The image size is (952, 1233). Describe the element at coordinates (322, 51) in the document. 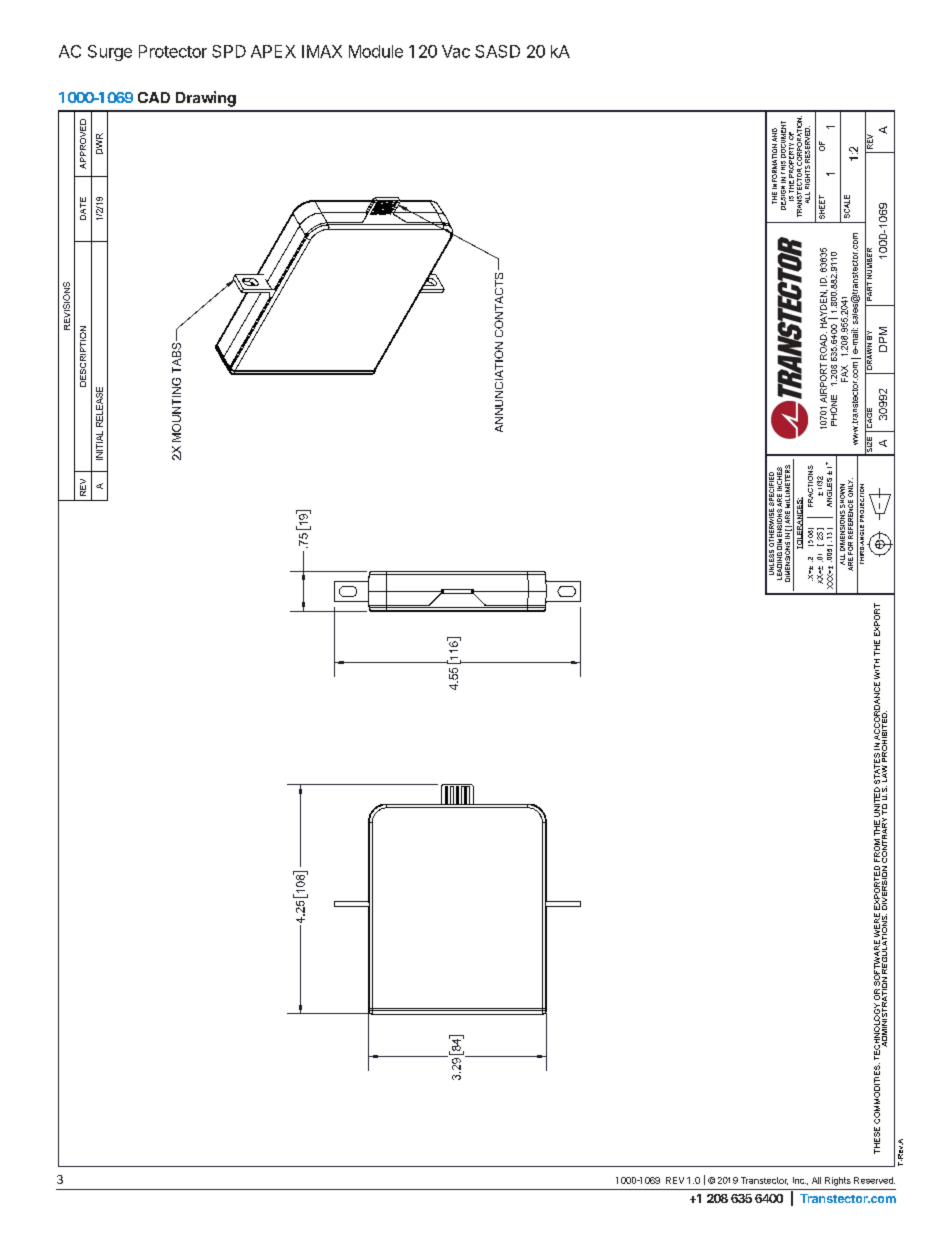

I see `IMAX` at that location.
